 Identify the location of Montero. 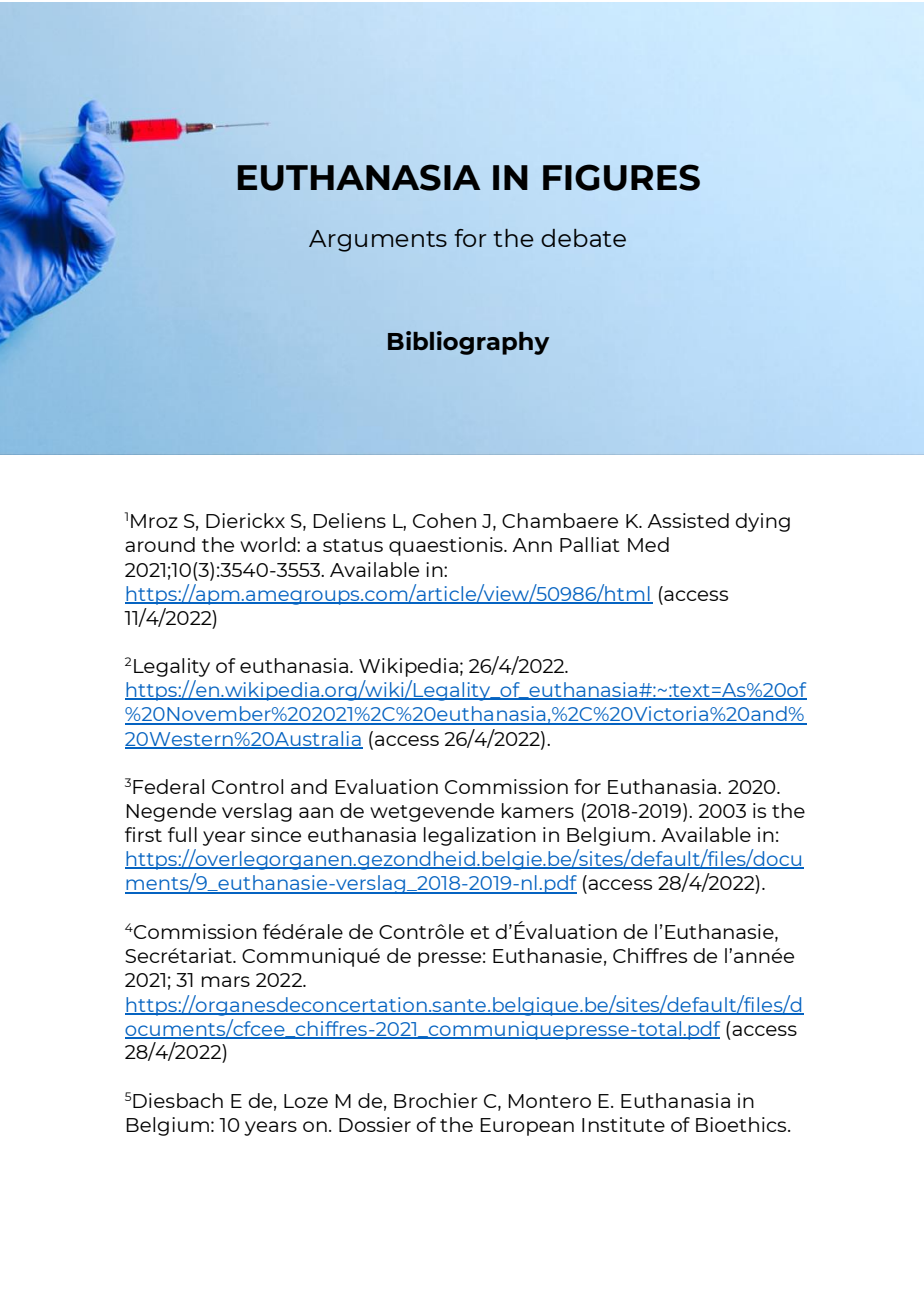
(549, 1101).
